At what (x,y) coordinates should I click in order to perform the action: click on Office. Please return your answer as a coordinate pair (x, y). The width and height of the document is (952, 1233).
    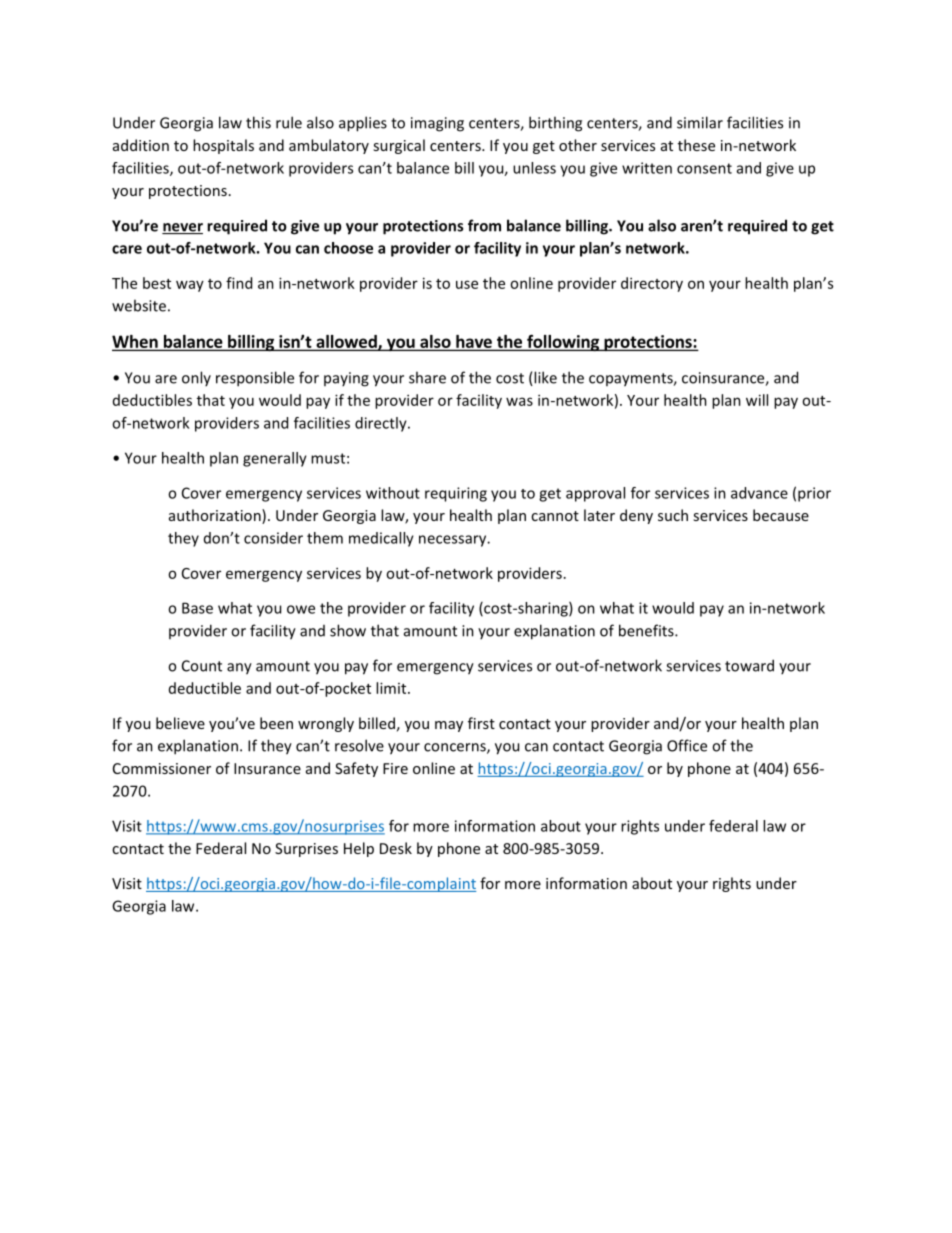
    Looking at the image, I should click on (687, 745).
